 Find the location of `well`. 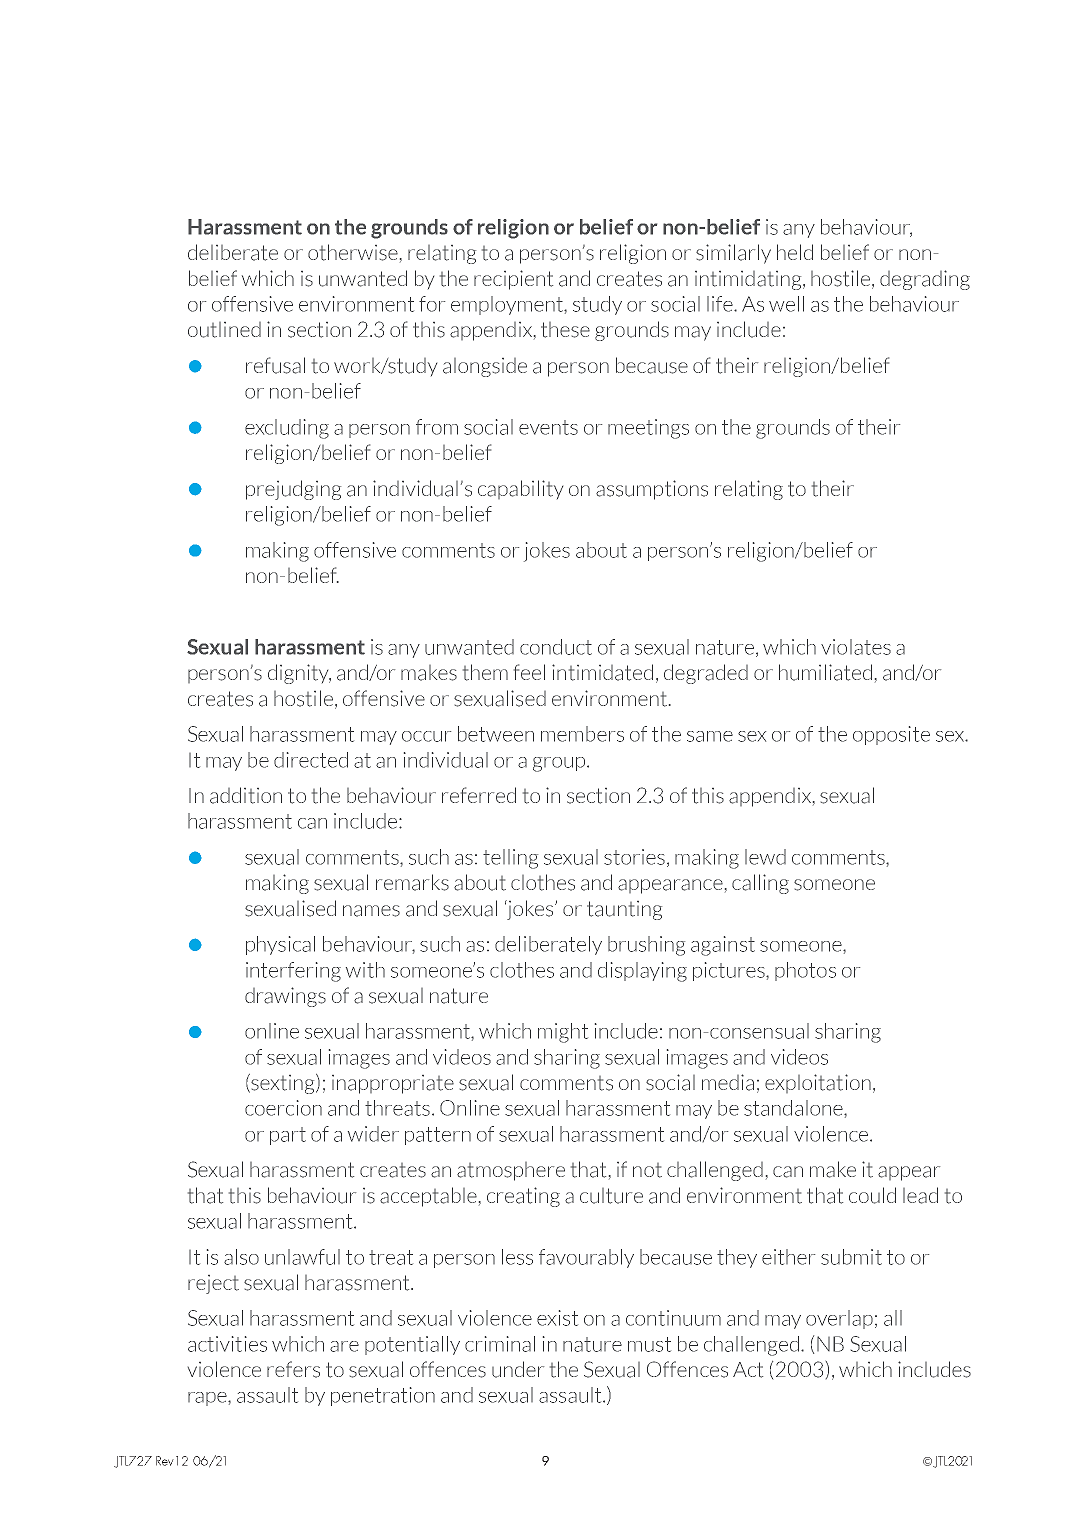

well is located at coordinates (786, 304).
